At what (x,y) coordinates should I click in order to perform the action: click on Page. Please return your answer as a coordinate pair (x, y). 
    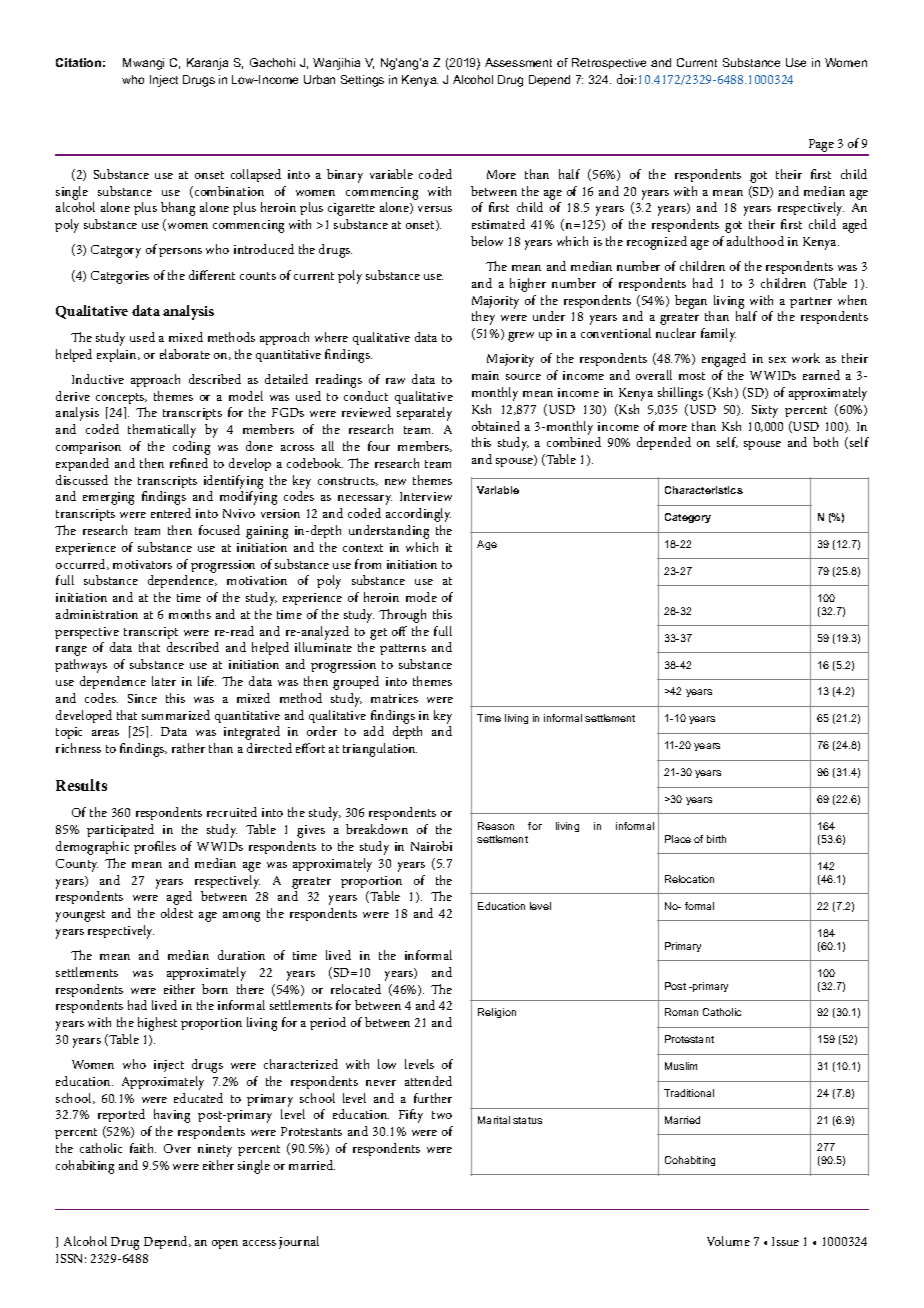
    Looking at the image, I should click on (821, 147).
